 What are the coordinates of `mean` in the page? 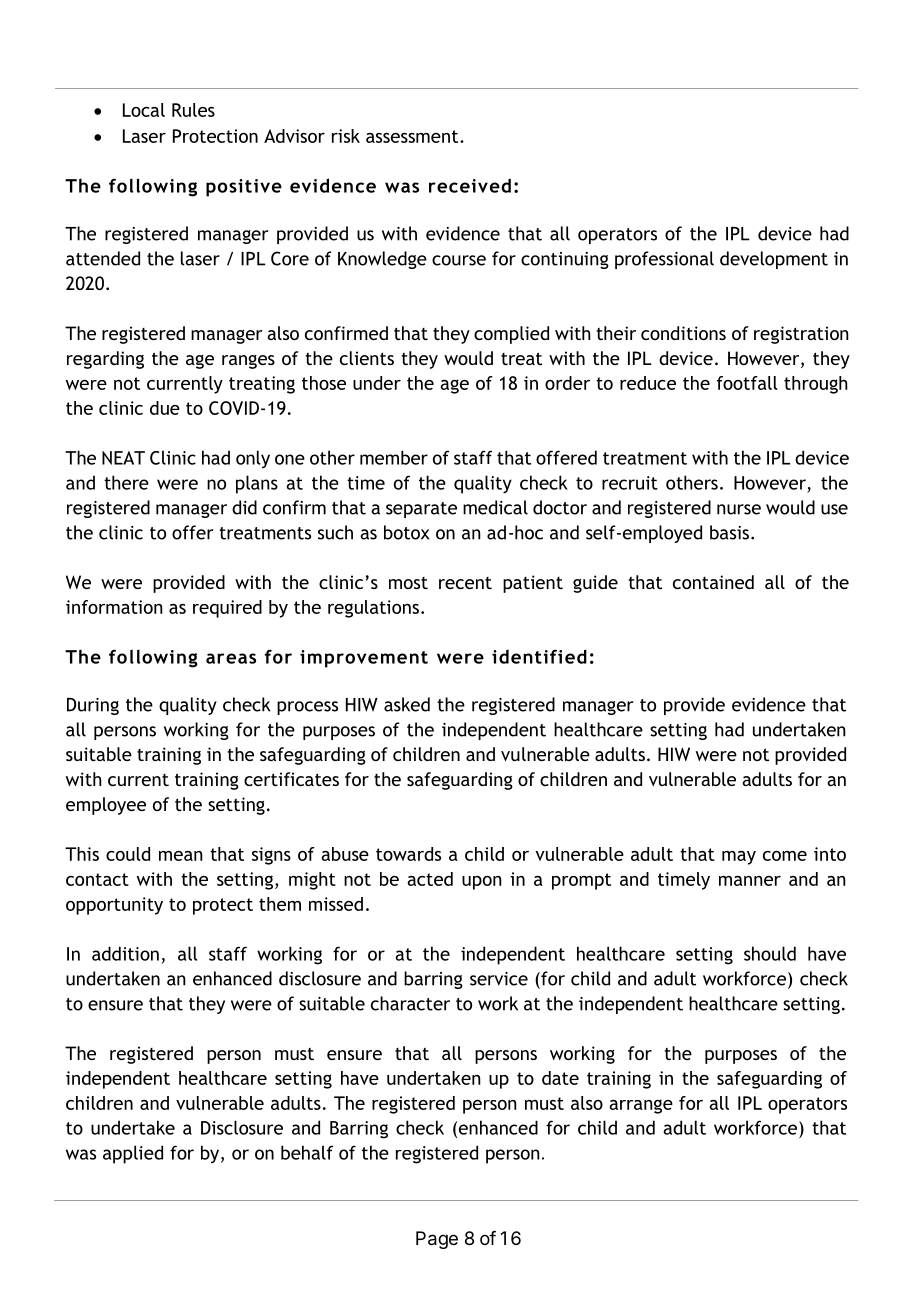 It's located at (181, 856).
